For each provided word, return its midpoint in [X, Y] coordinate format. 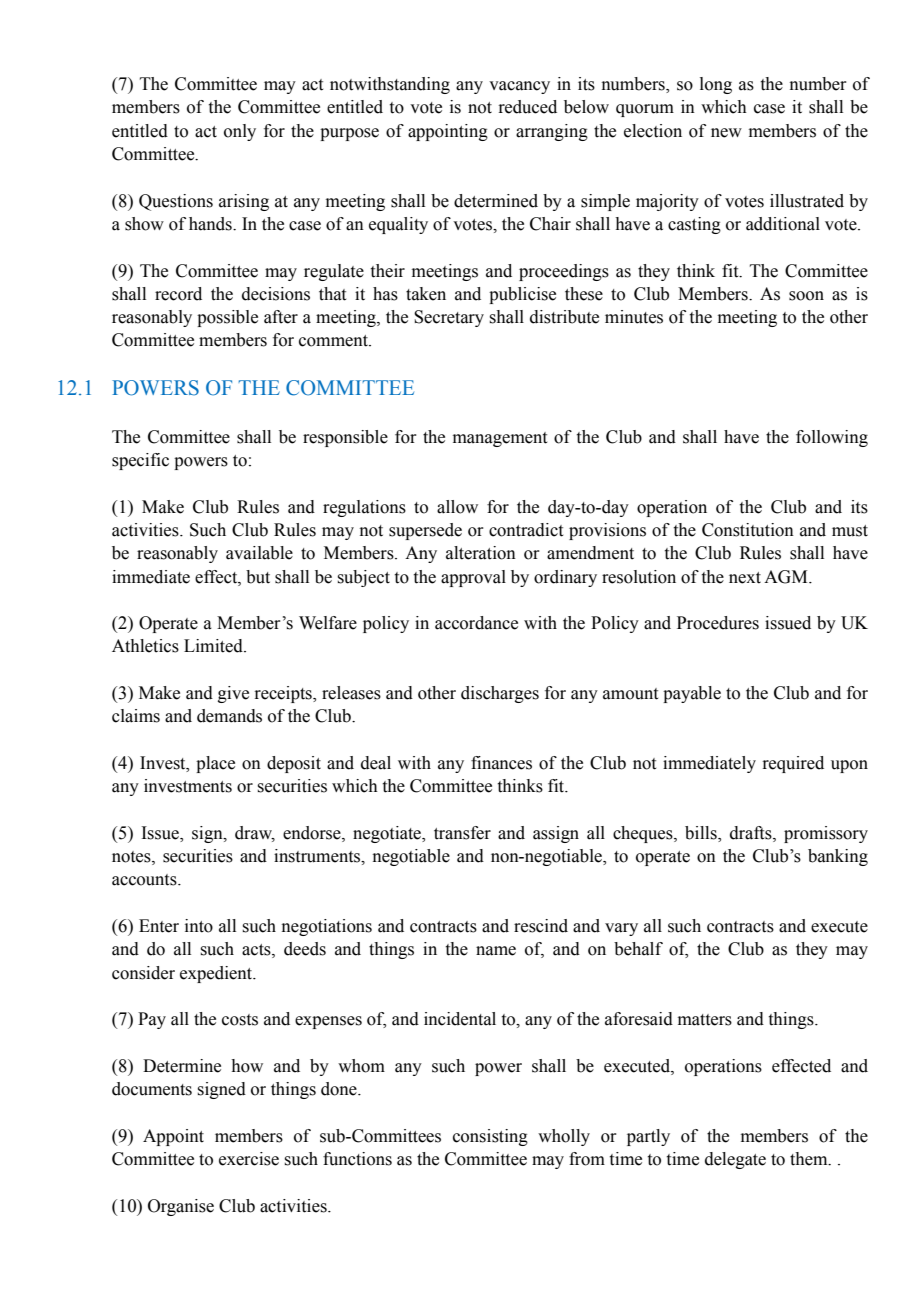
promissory [826, 834]
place [215, 764]
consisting [490, 1137]
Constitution [748, 530]
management [500, 439]
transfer [462, 833]
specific [140, 461]
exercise [249, 1159]
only [240, 132]
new [726, 133]
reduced [527, 107]
